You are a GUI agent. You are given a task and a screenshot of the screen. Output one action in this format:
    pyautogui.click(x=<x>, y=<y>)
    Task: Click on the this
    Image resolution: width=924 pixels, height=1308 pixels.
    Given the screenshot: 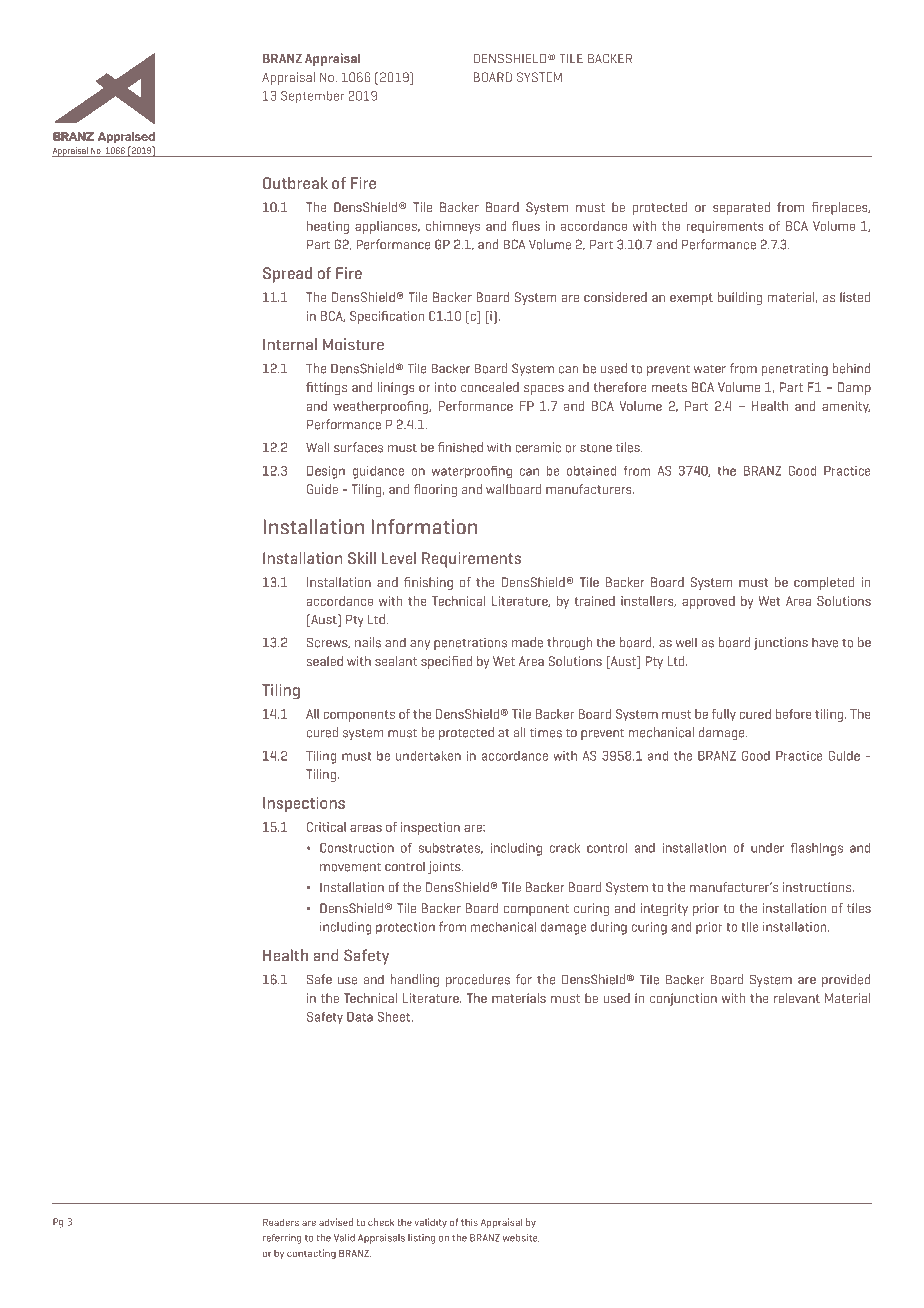 What is the action you would take?
    pyautogui.click(x=469, y=1222)
